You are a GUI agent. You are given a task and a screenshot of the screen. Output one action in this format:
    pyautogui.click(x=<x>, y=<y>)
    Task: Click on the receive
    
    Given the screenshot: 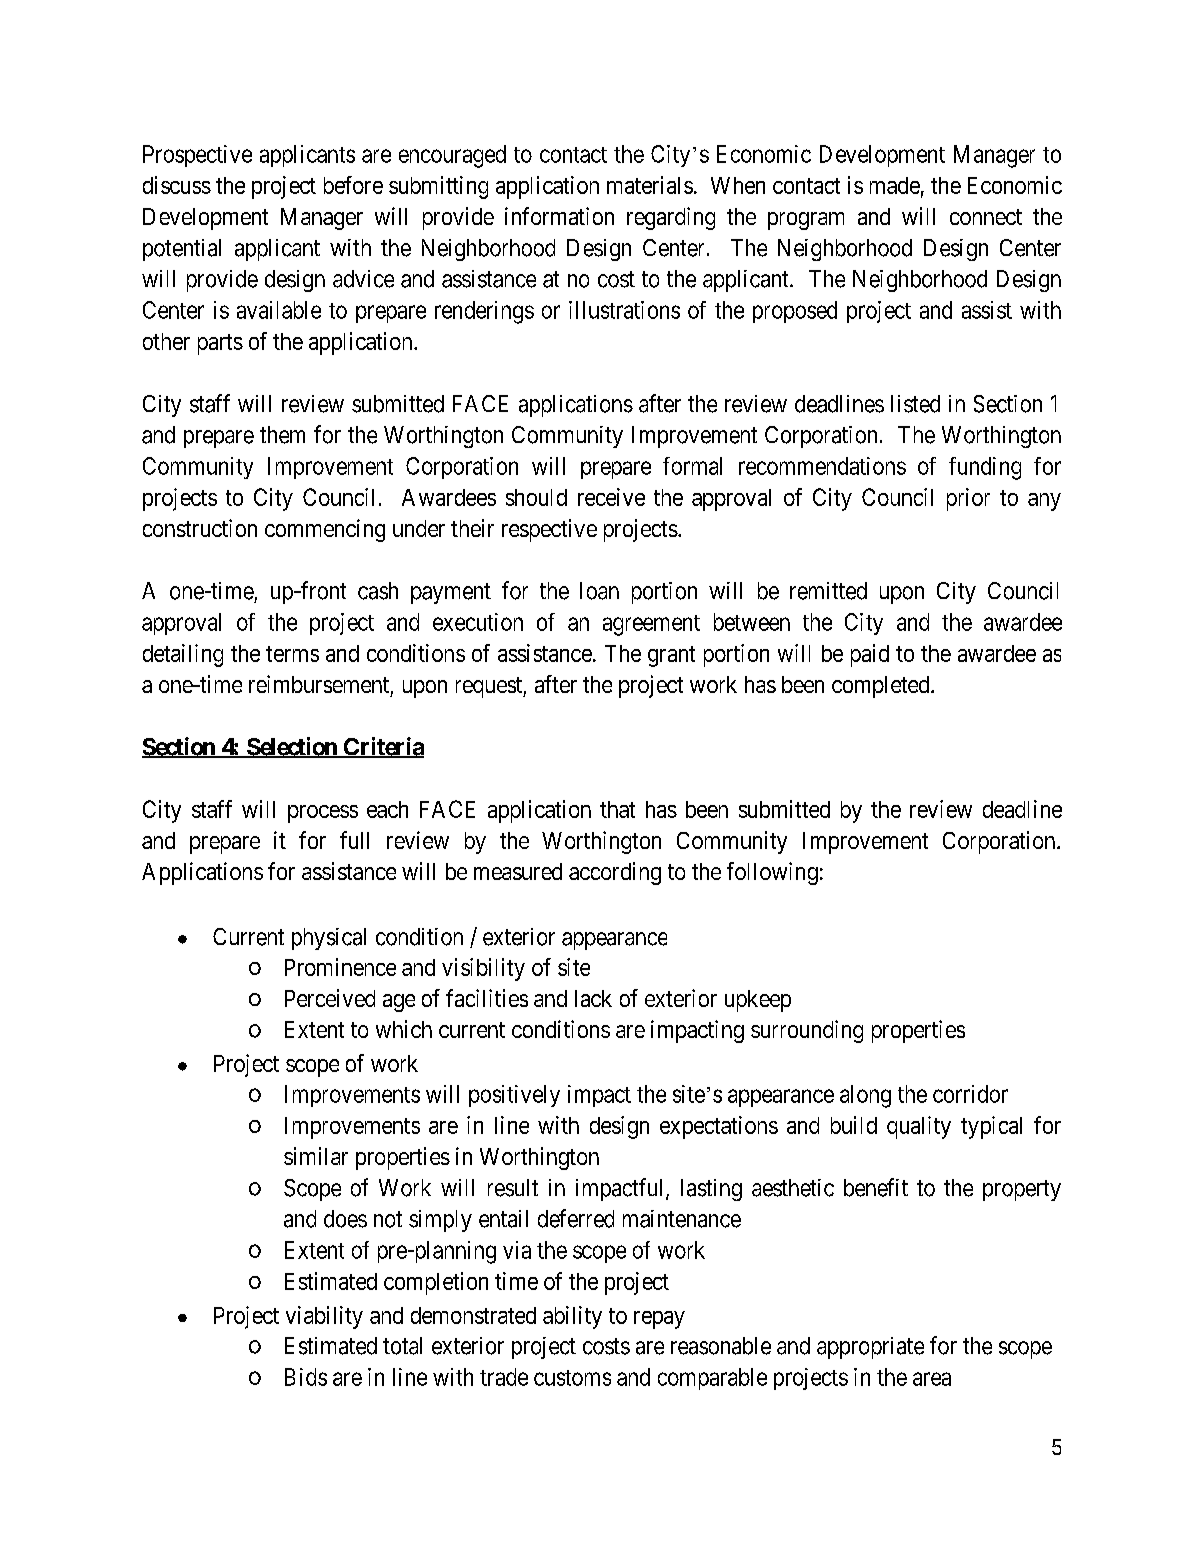 What is the action you would take?
    pyautogui.click(x=611, y=497)
